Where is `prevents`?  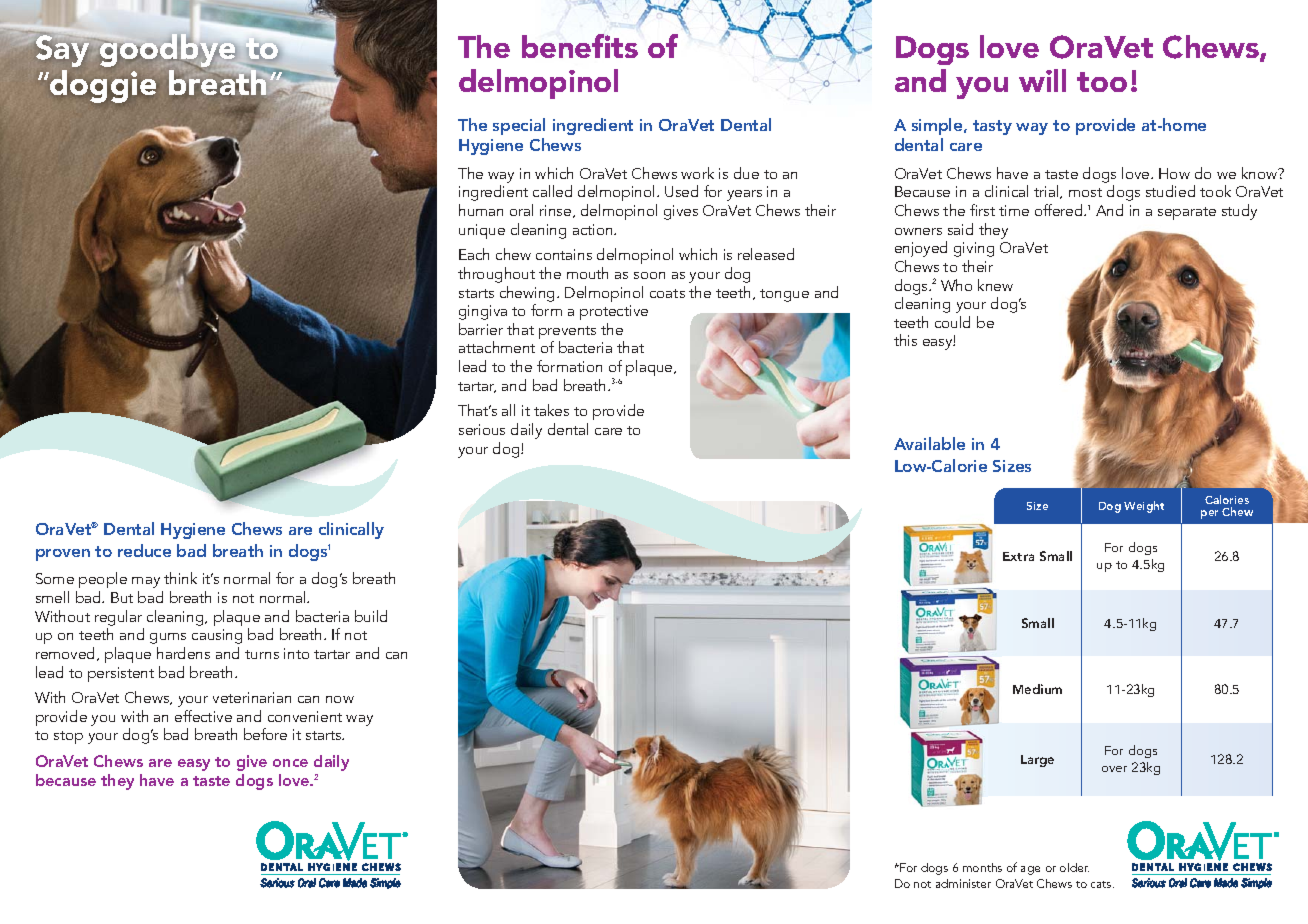 prevents is located at coordinates (567, 334).
